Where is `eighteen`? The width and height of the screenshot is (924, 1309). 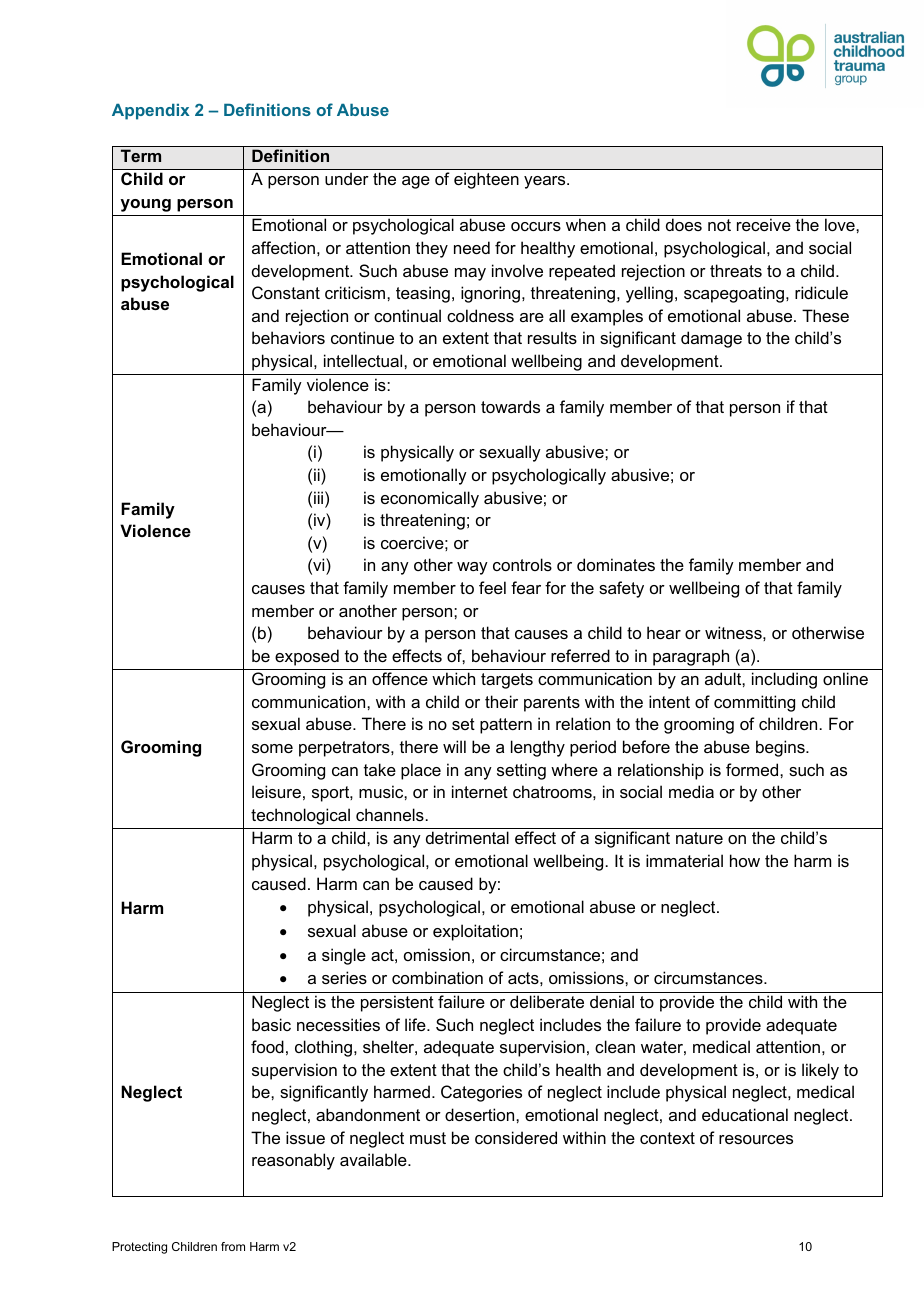
eighteen is located at coordinates (486, 180).
